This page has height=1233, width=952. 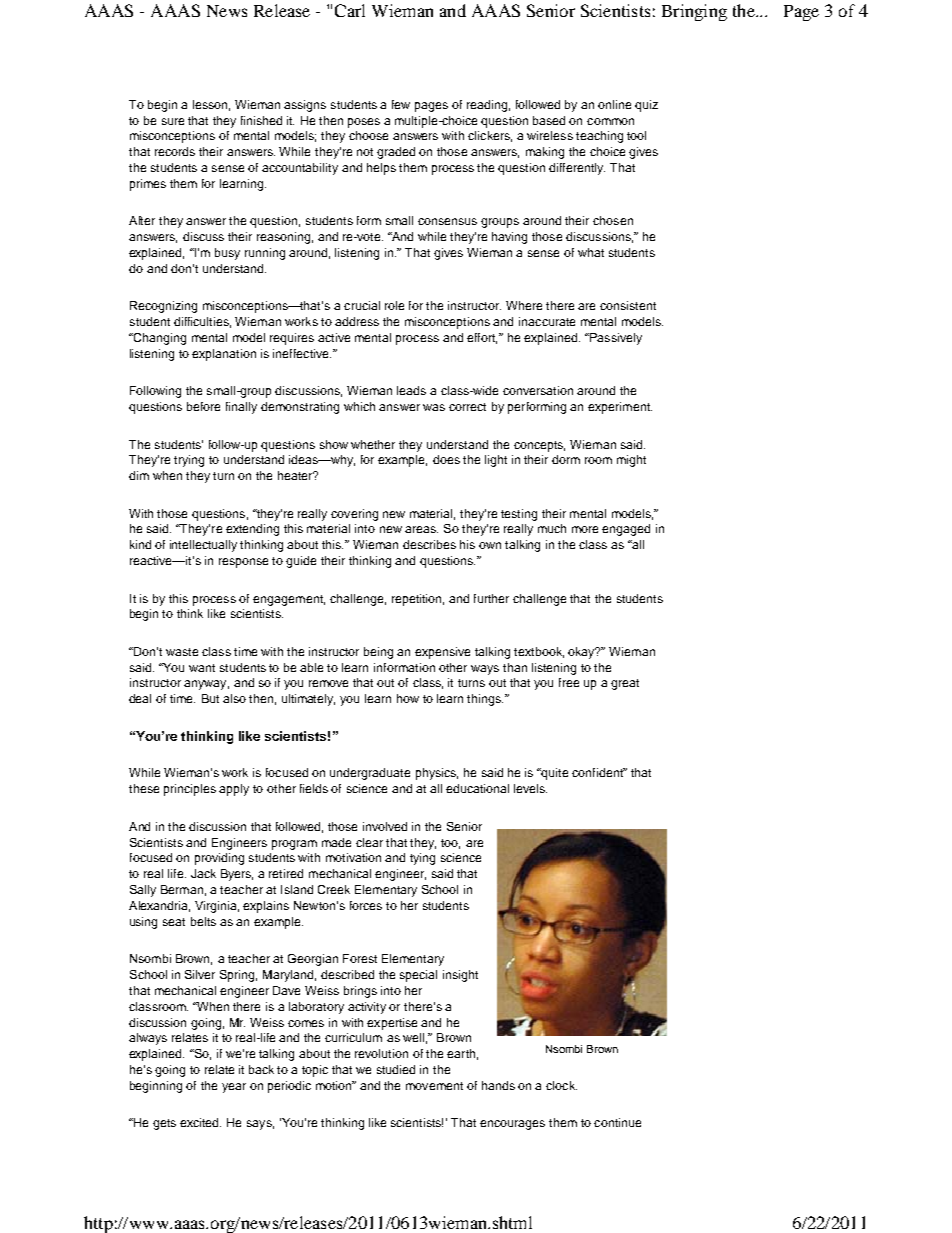 What do you see at coordinates (598, 772) in the page?
I see `confident` at bounding box center [598, 772].
